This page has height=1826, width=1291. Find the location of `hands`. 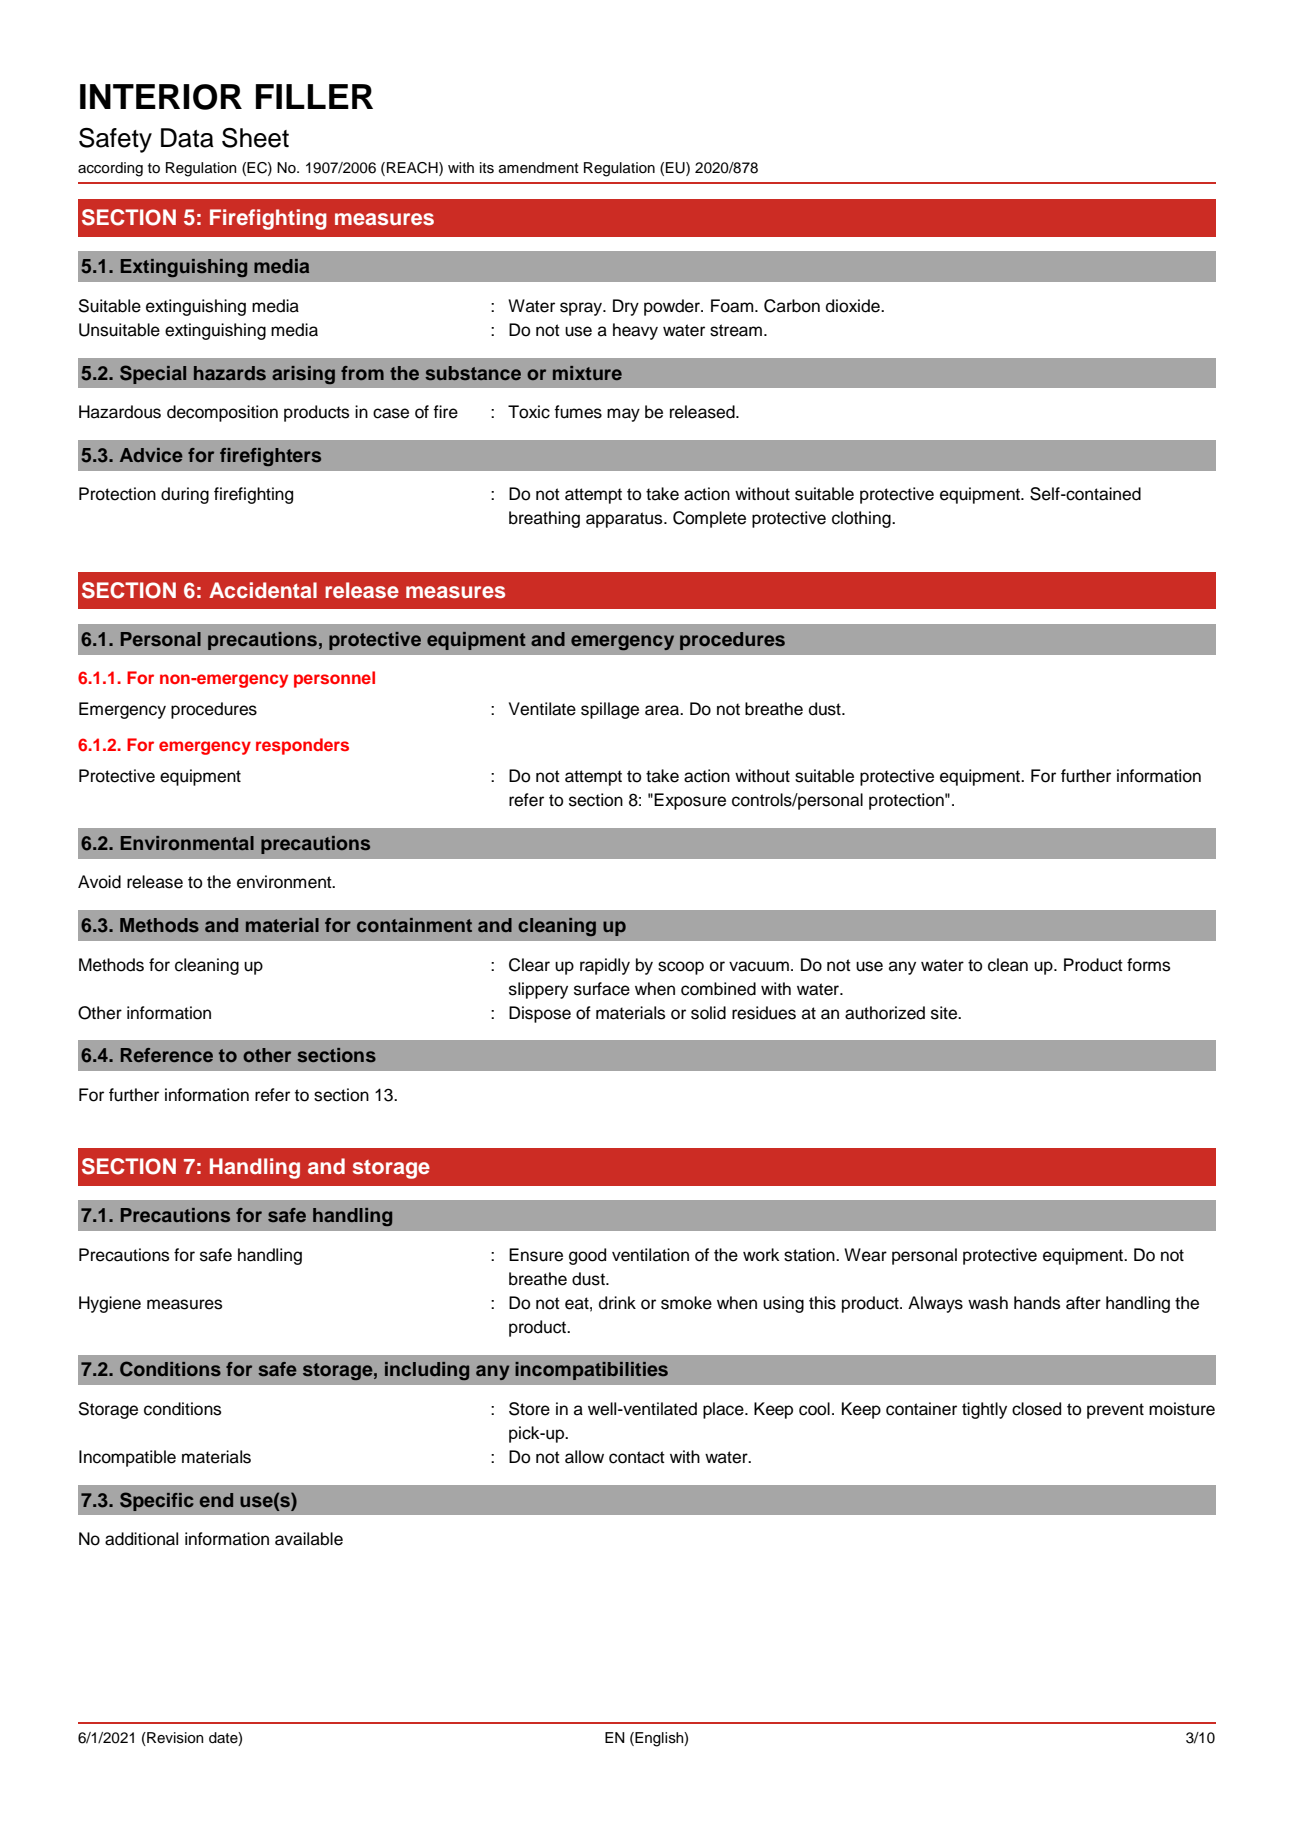

hands is located at coordinates (1037, 1303).
